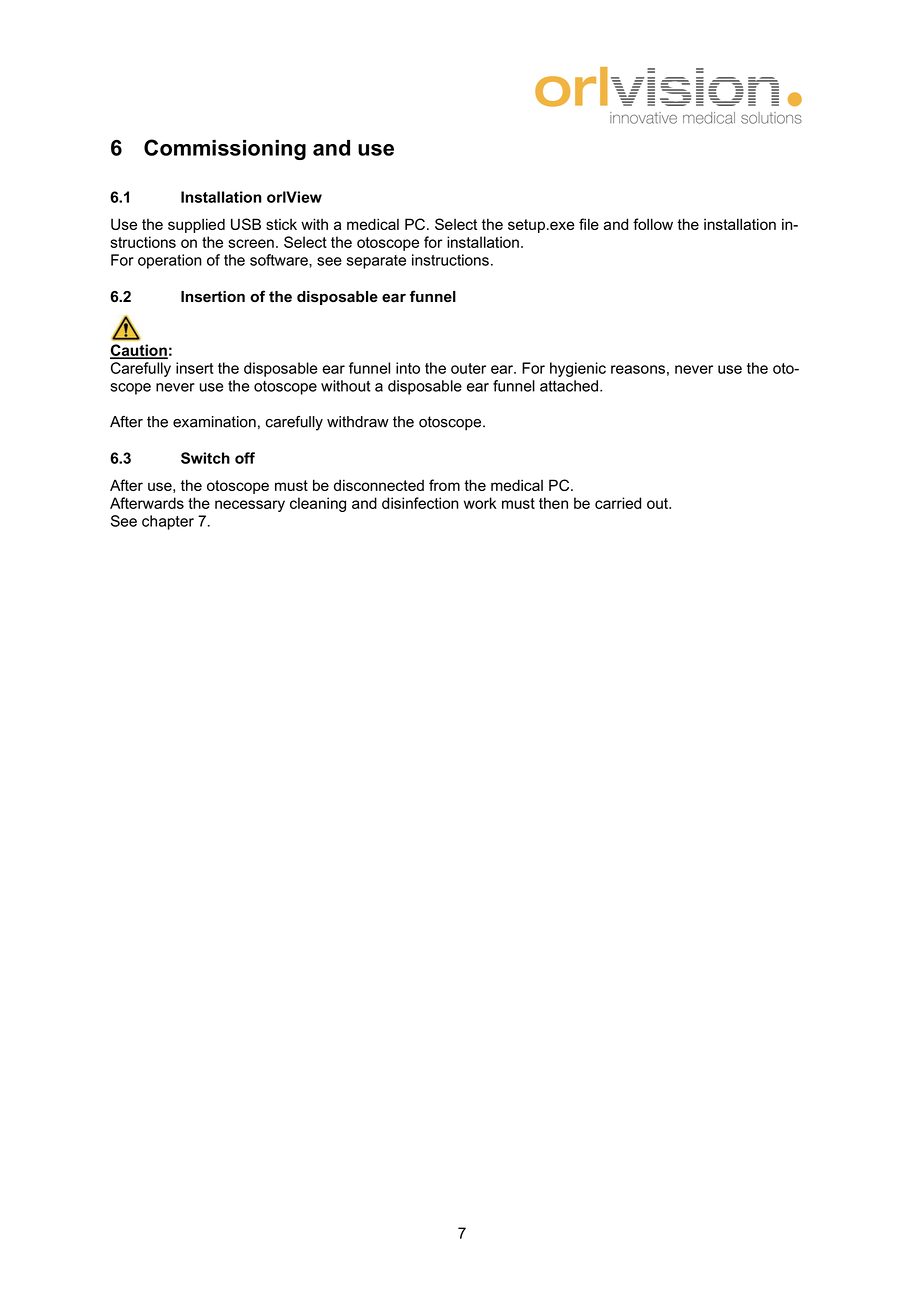 This document has width=924, height=1308. What do you see at coordinates (376, 262) in the document?
I see `separate` at bounding box center [376, 262].
